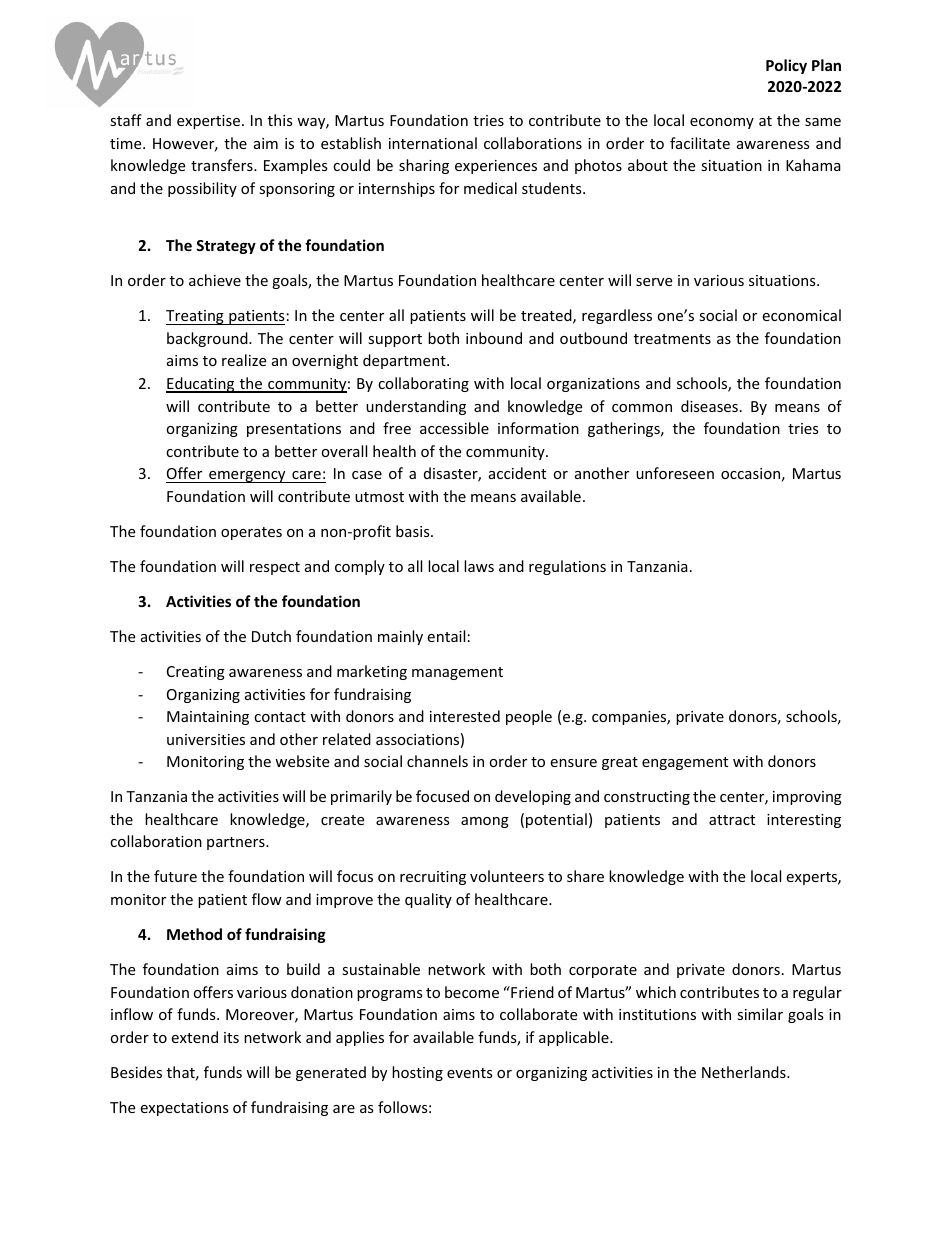 This screenshot has width=952, height=1233. I want to click on economy, so click(722, 123).
